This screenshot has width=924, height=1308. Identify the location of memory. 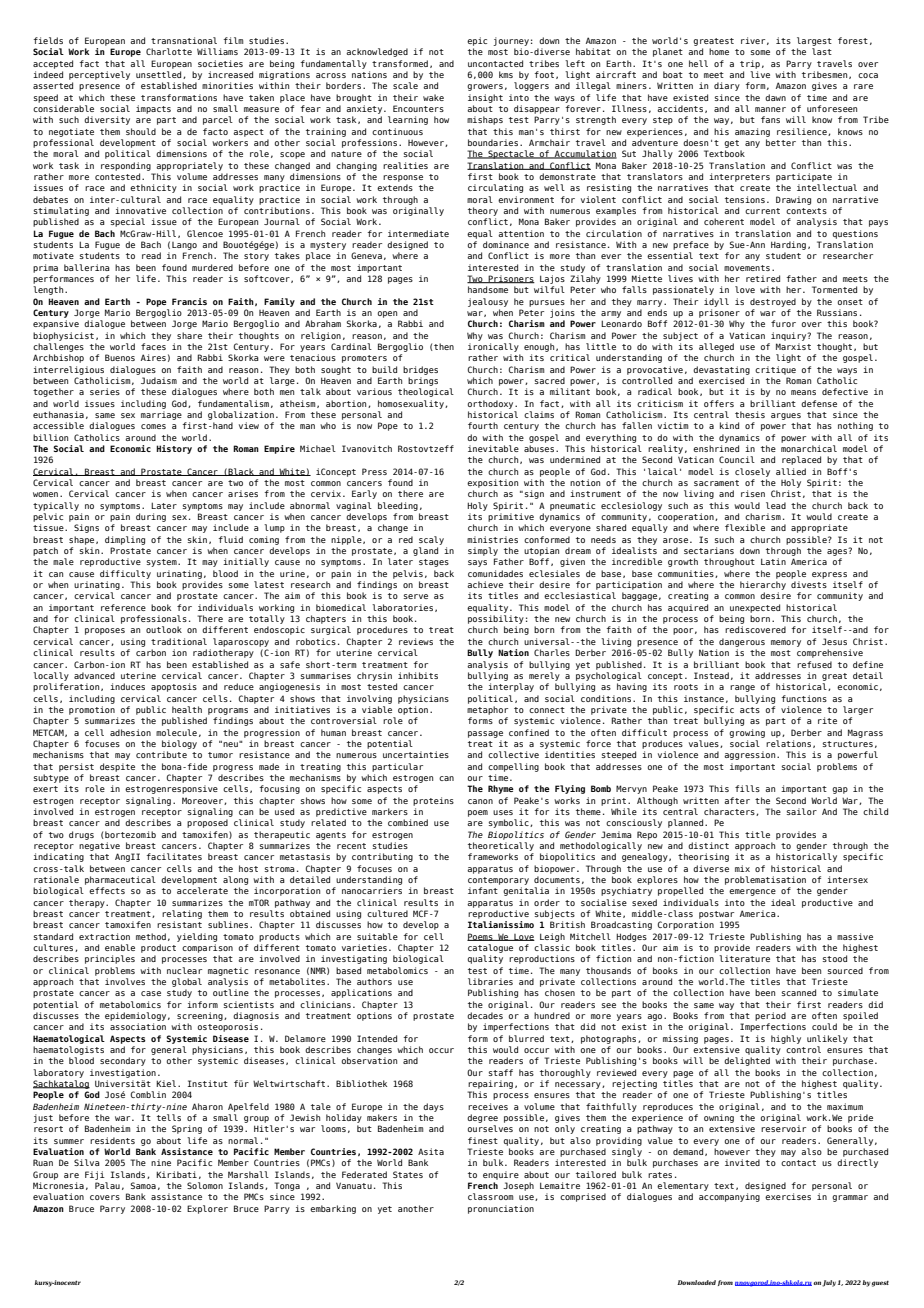
(786, 643).
